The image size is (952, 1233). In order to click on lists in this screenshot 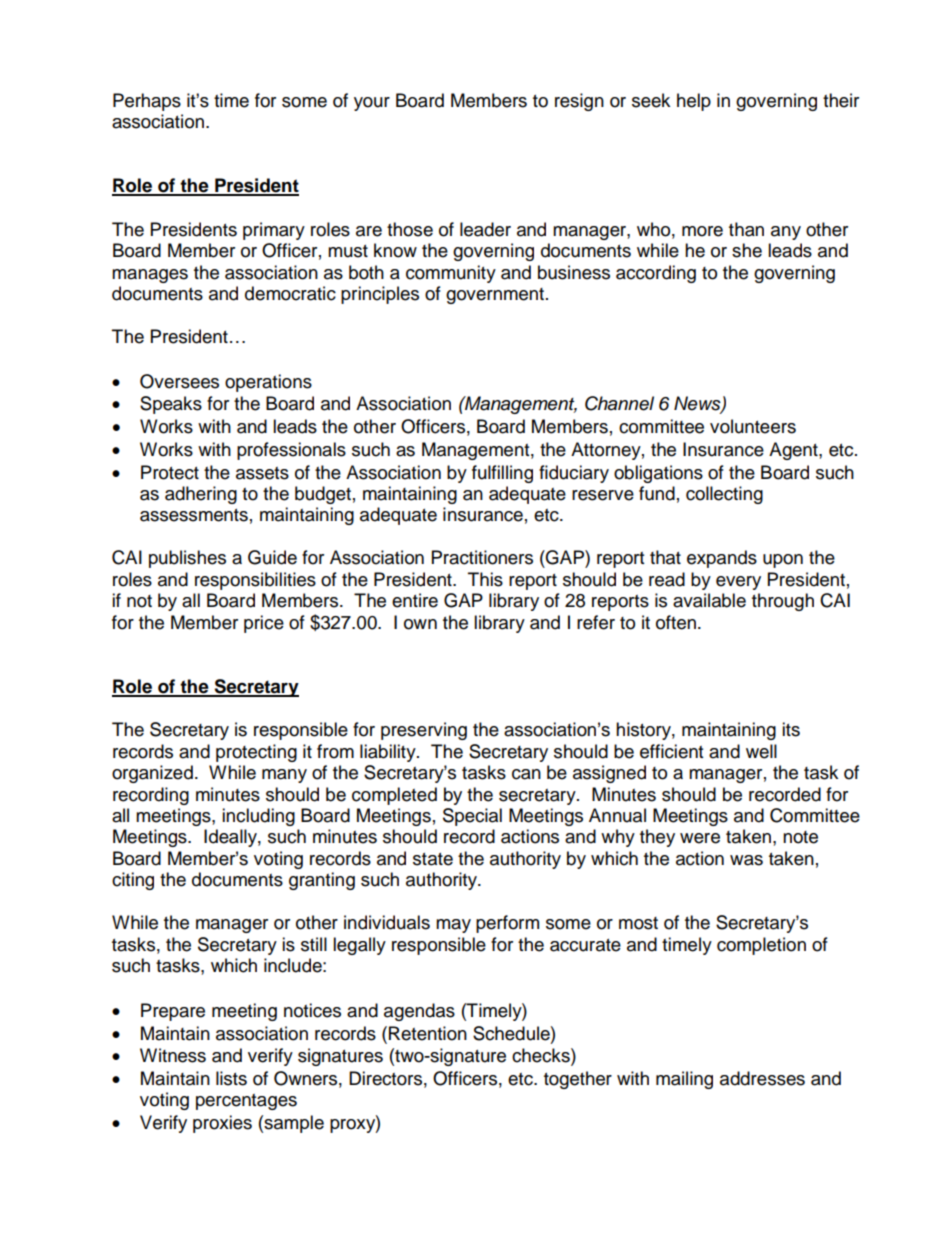, I will do `click(231, 1078)`.
